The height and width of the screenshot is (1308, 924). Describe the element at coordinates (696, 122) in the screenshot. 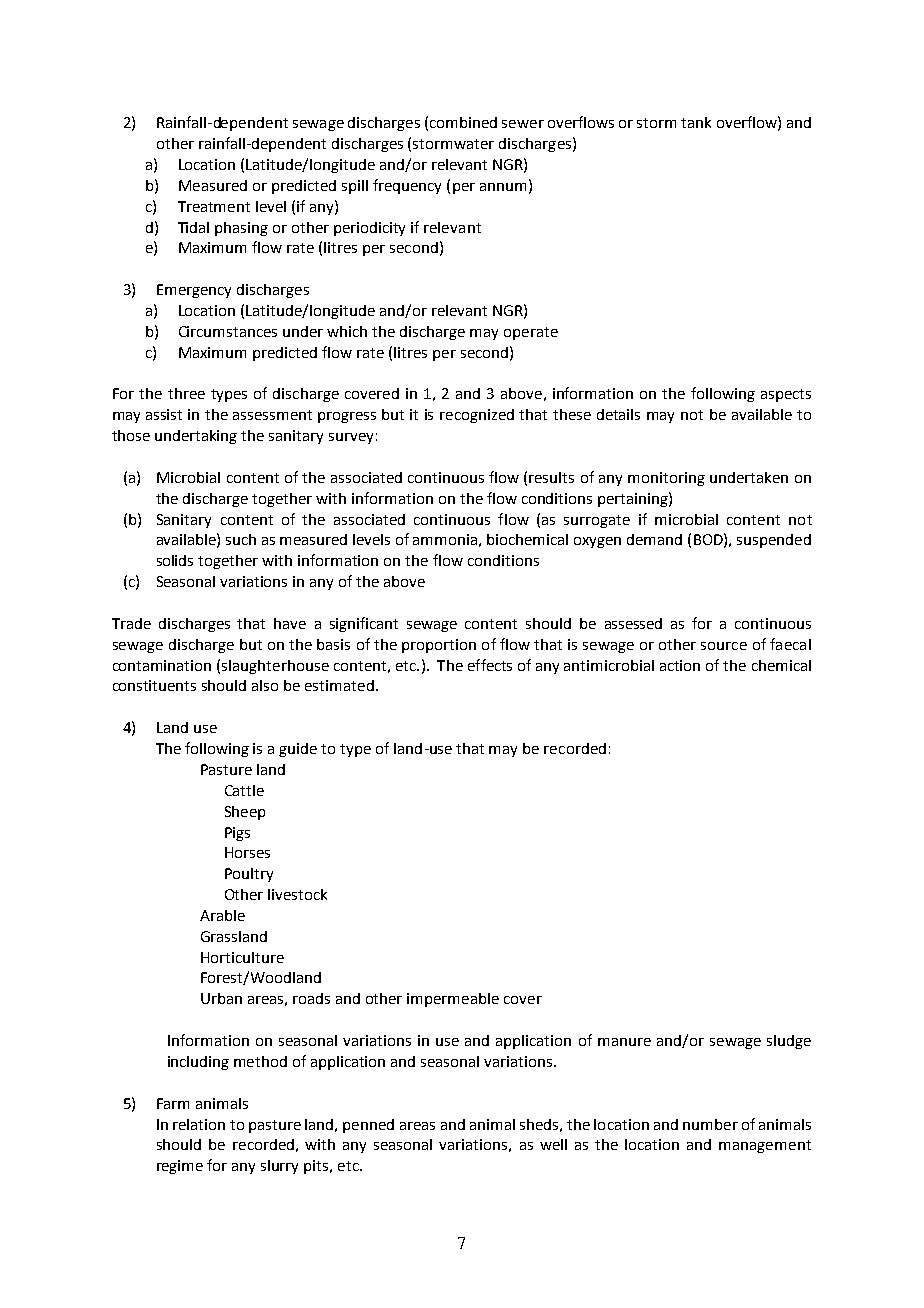

I see `tank` at that location.
